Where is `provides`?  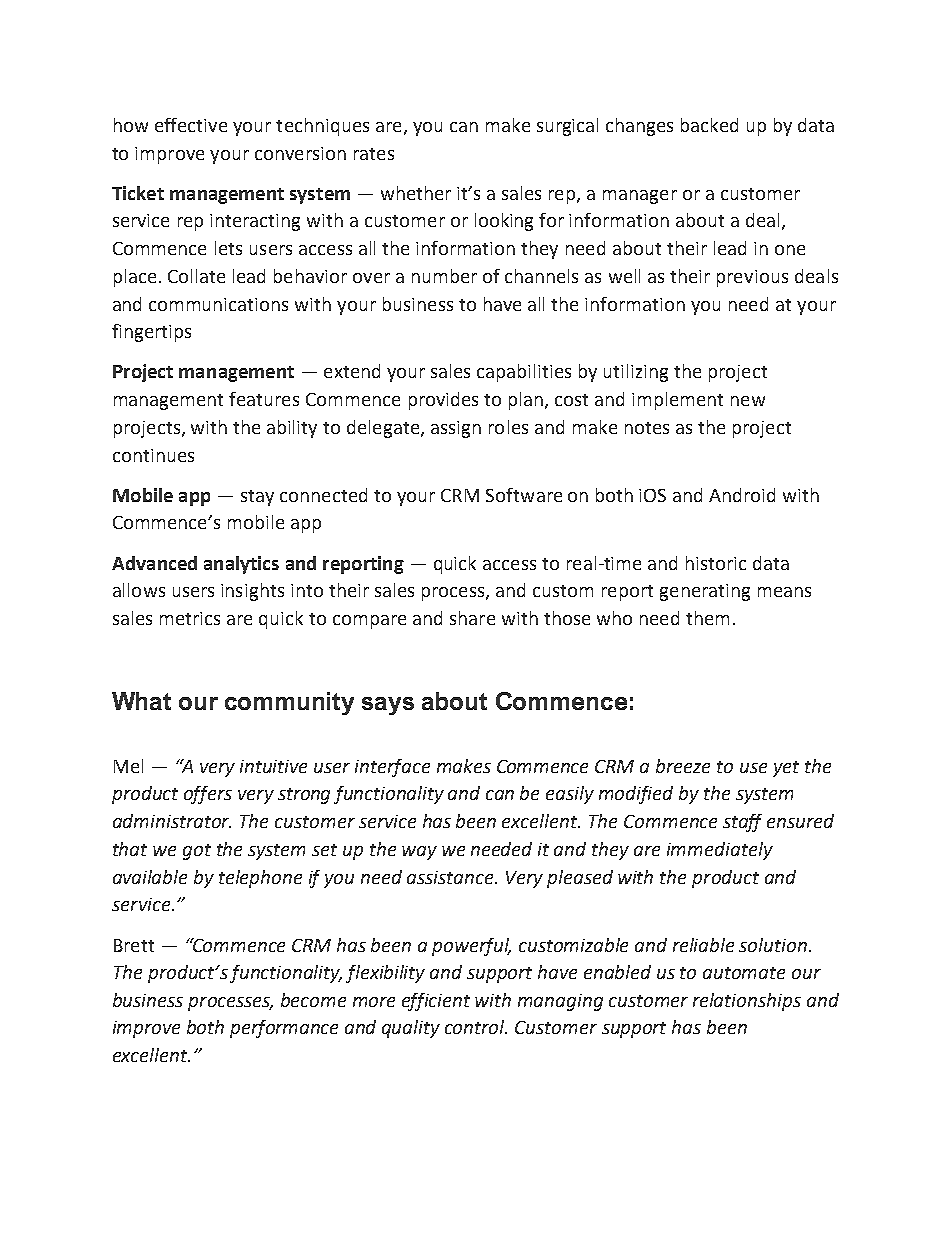 provides is located at coordinates (443, 401).
